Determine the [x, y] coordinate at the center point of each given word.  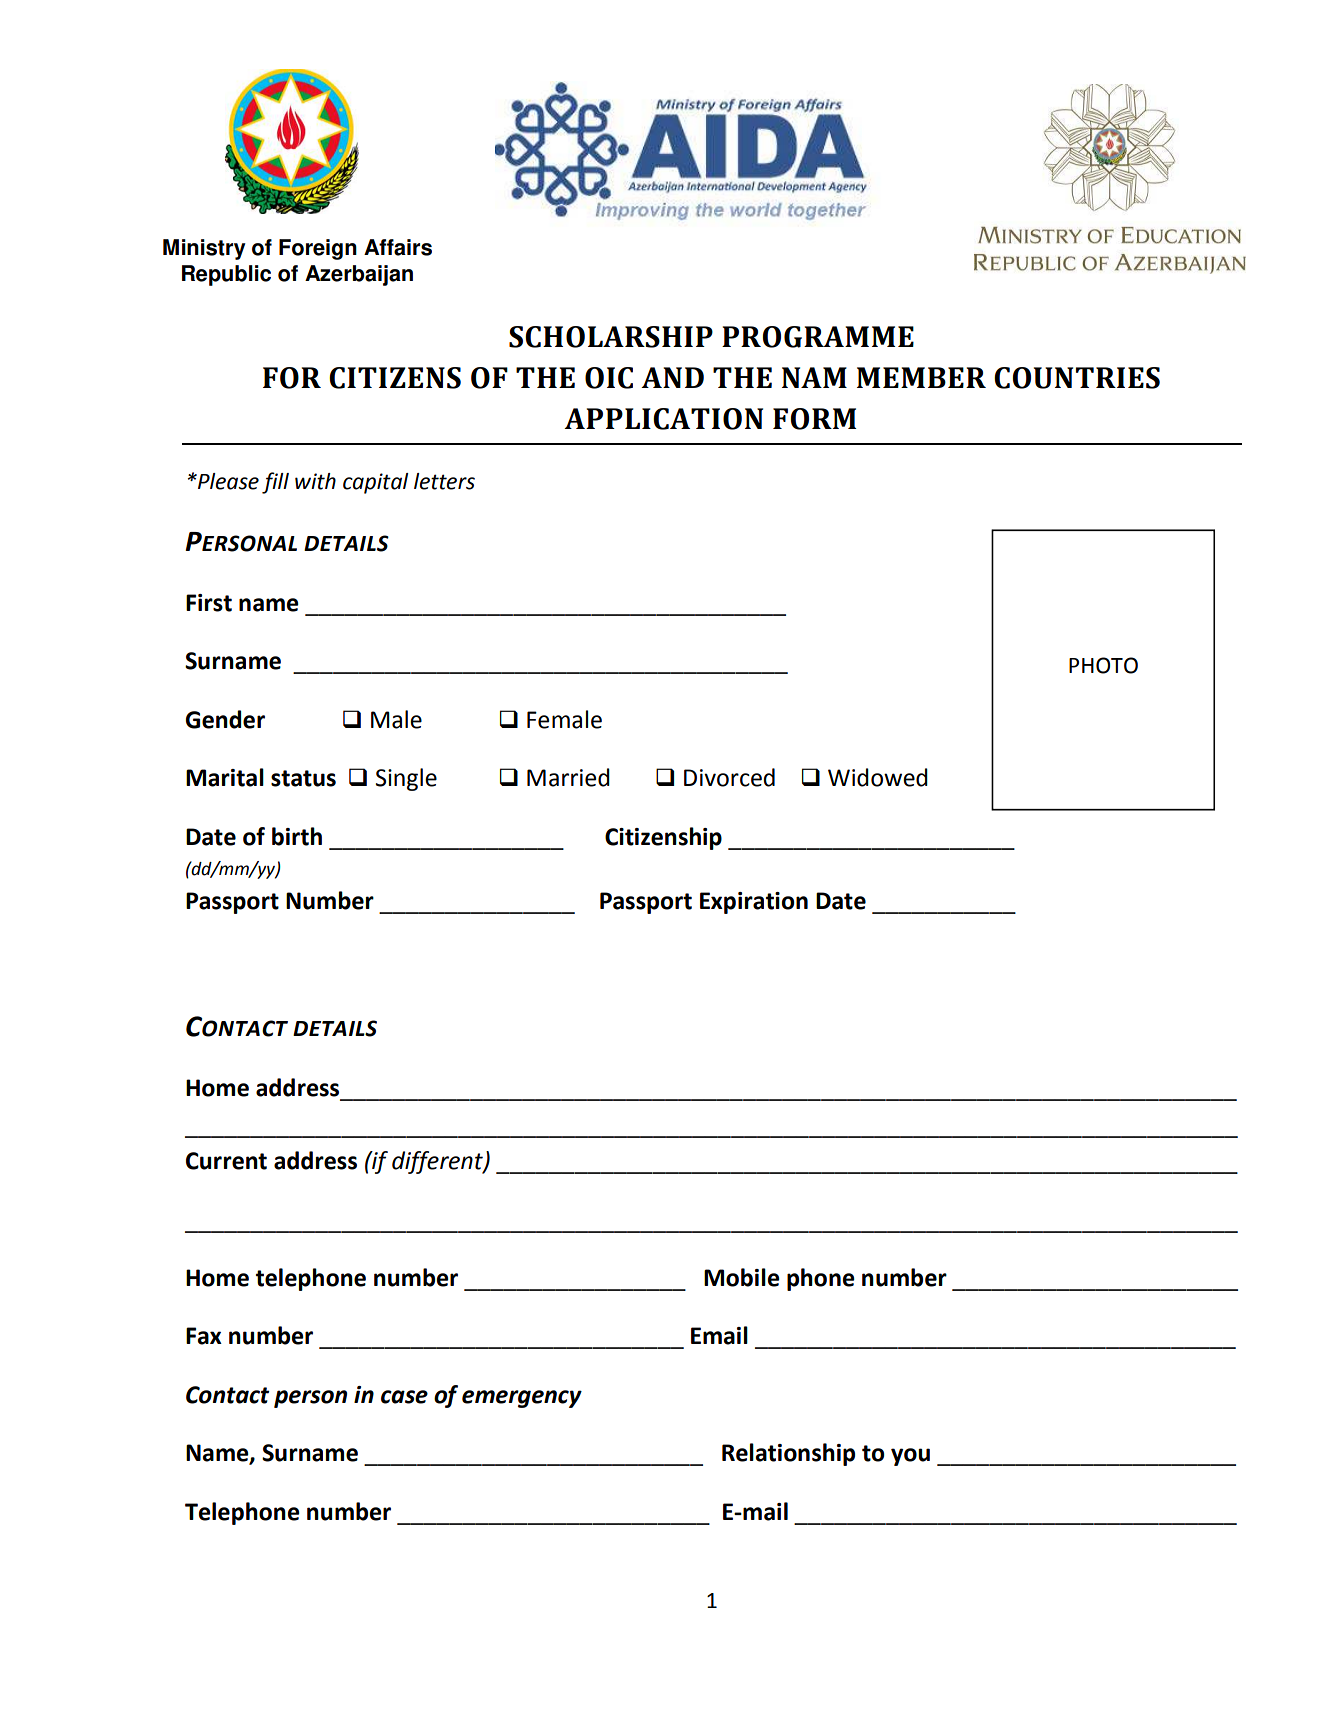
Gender [225, 719]
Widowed [878, 777]
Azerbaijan [359, 275]
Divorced [729, 777]
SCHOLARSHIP [611, 337]
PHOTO [1103, 665]
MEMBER [921, 377]
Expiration [754, 903]
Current [226, 1161]
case [404, 1397]
